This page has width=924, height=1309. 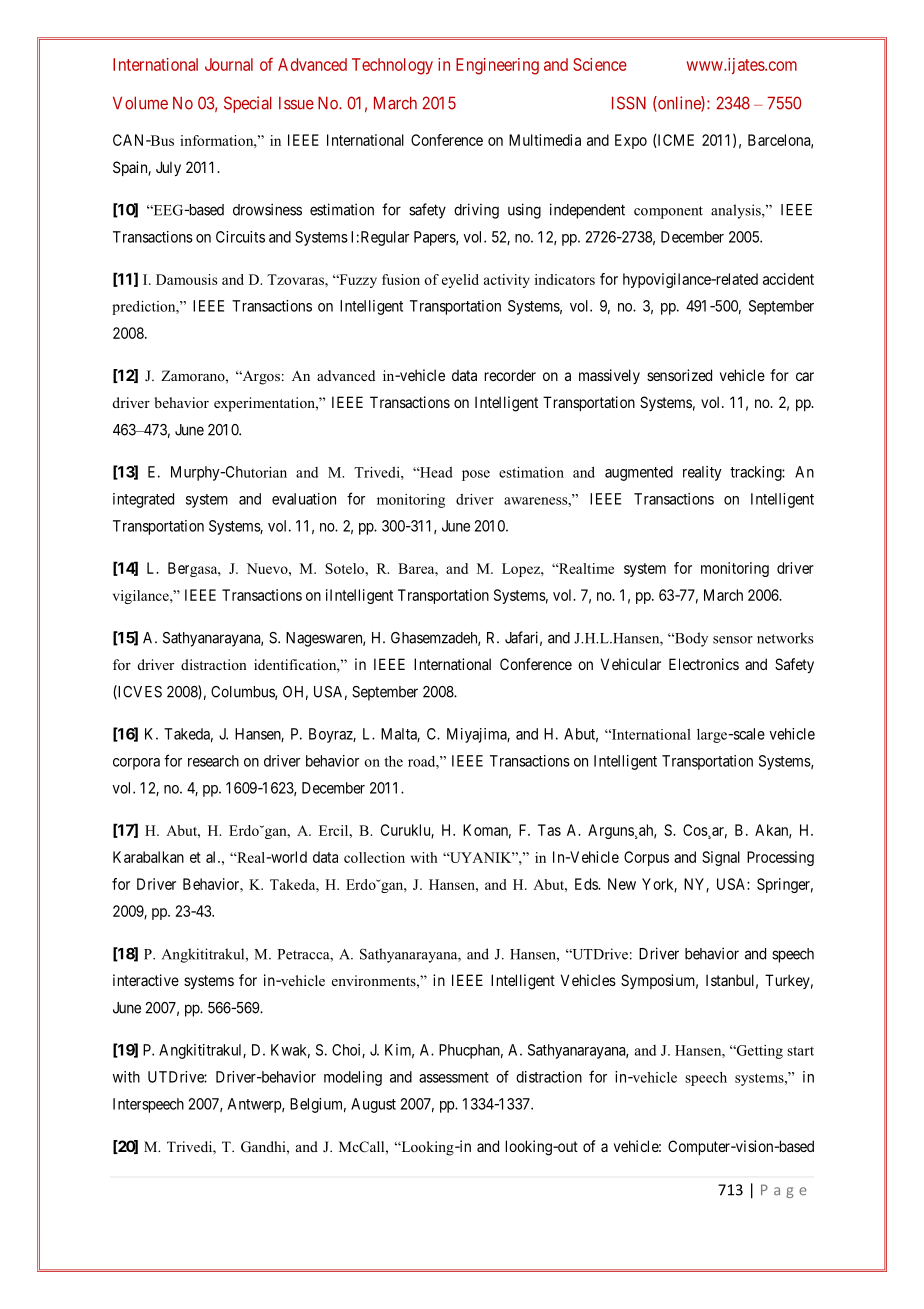 What do you see at coordinates (374, 857) in the page?
I see `collection` at bounding box center [374, 857].
